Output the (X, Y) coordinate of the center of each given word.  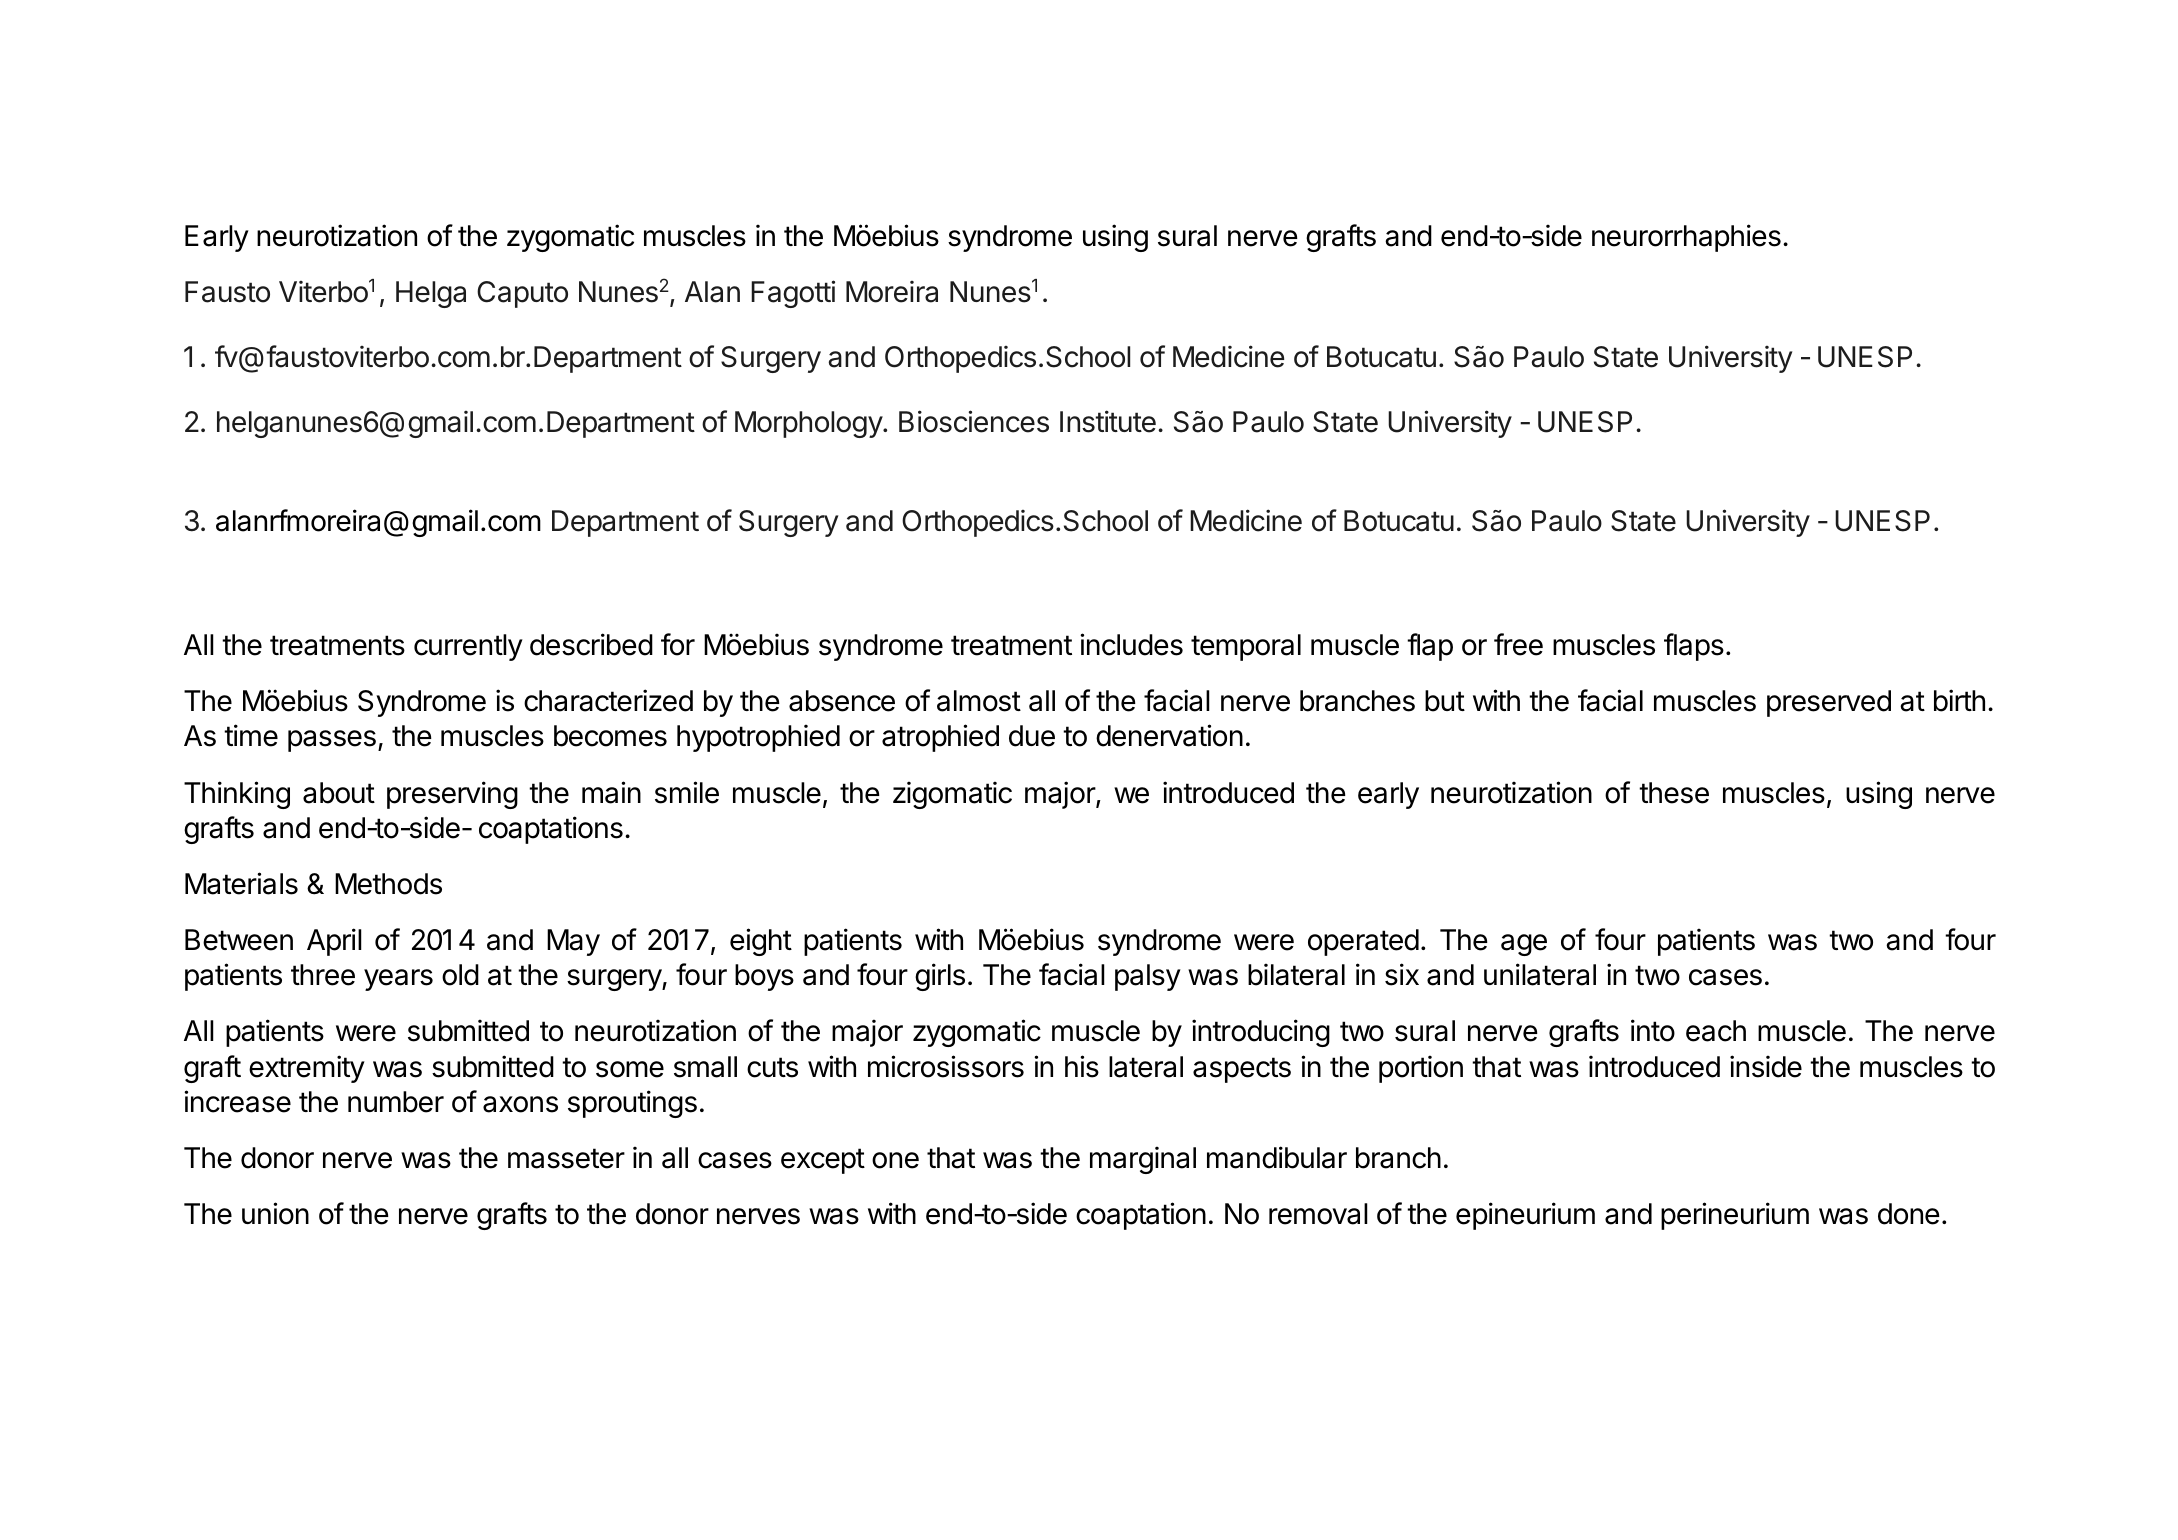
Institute (1108, 421)
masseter (566, 1158)
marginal (1143, 1160)
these (1674, 793)
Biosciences (974, 421)
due (1032, 736)
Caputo (522, 294)
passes (332, 741)
